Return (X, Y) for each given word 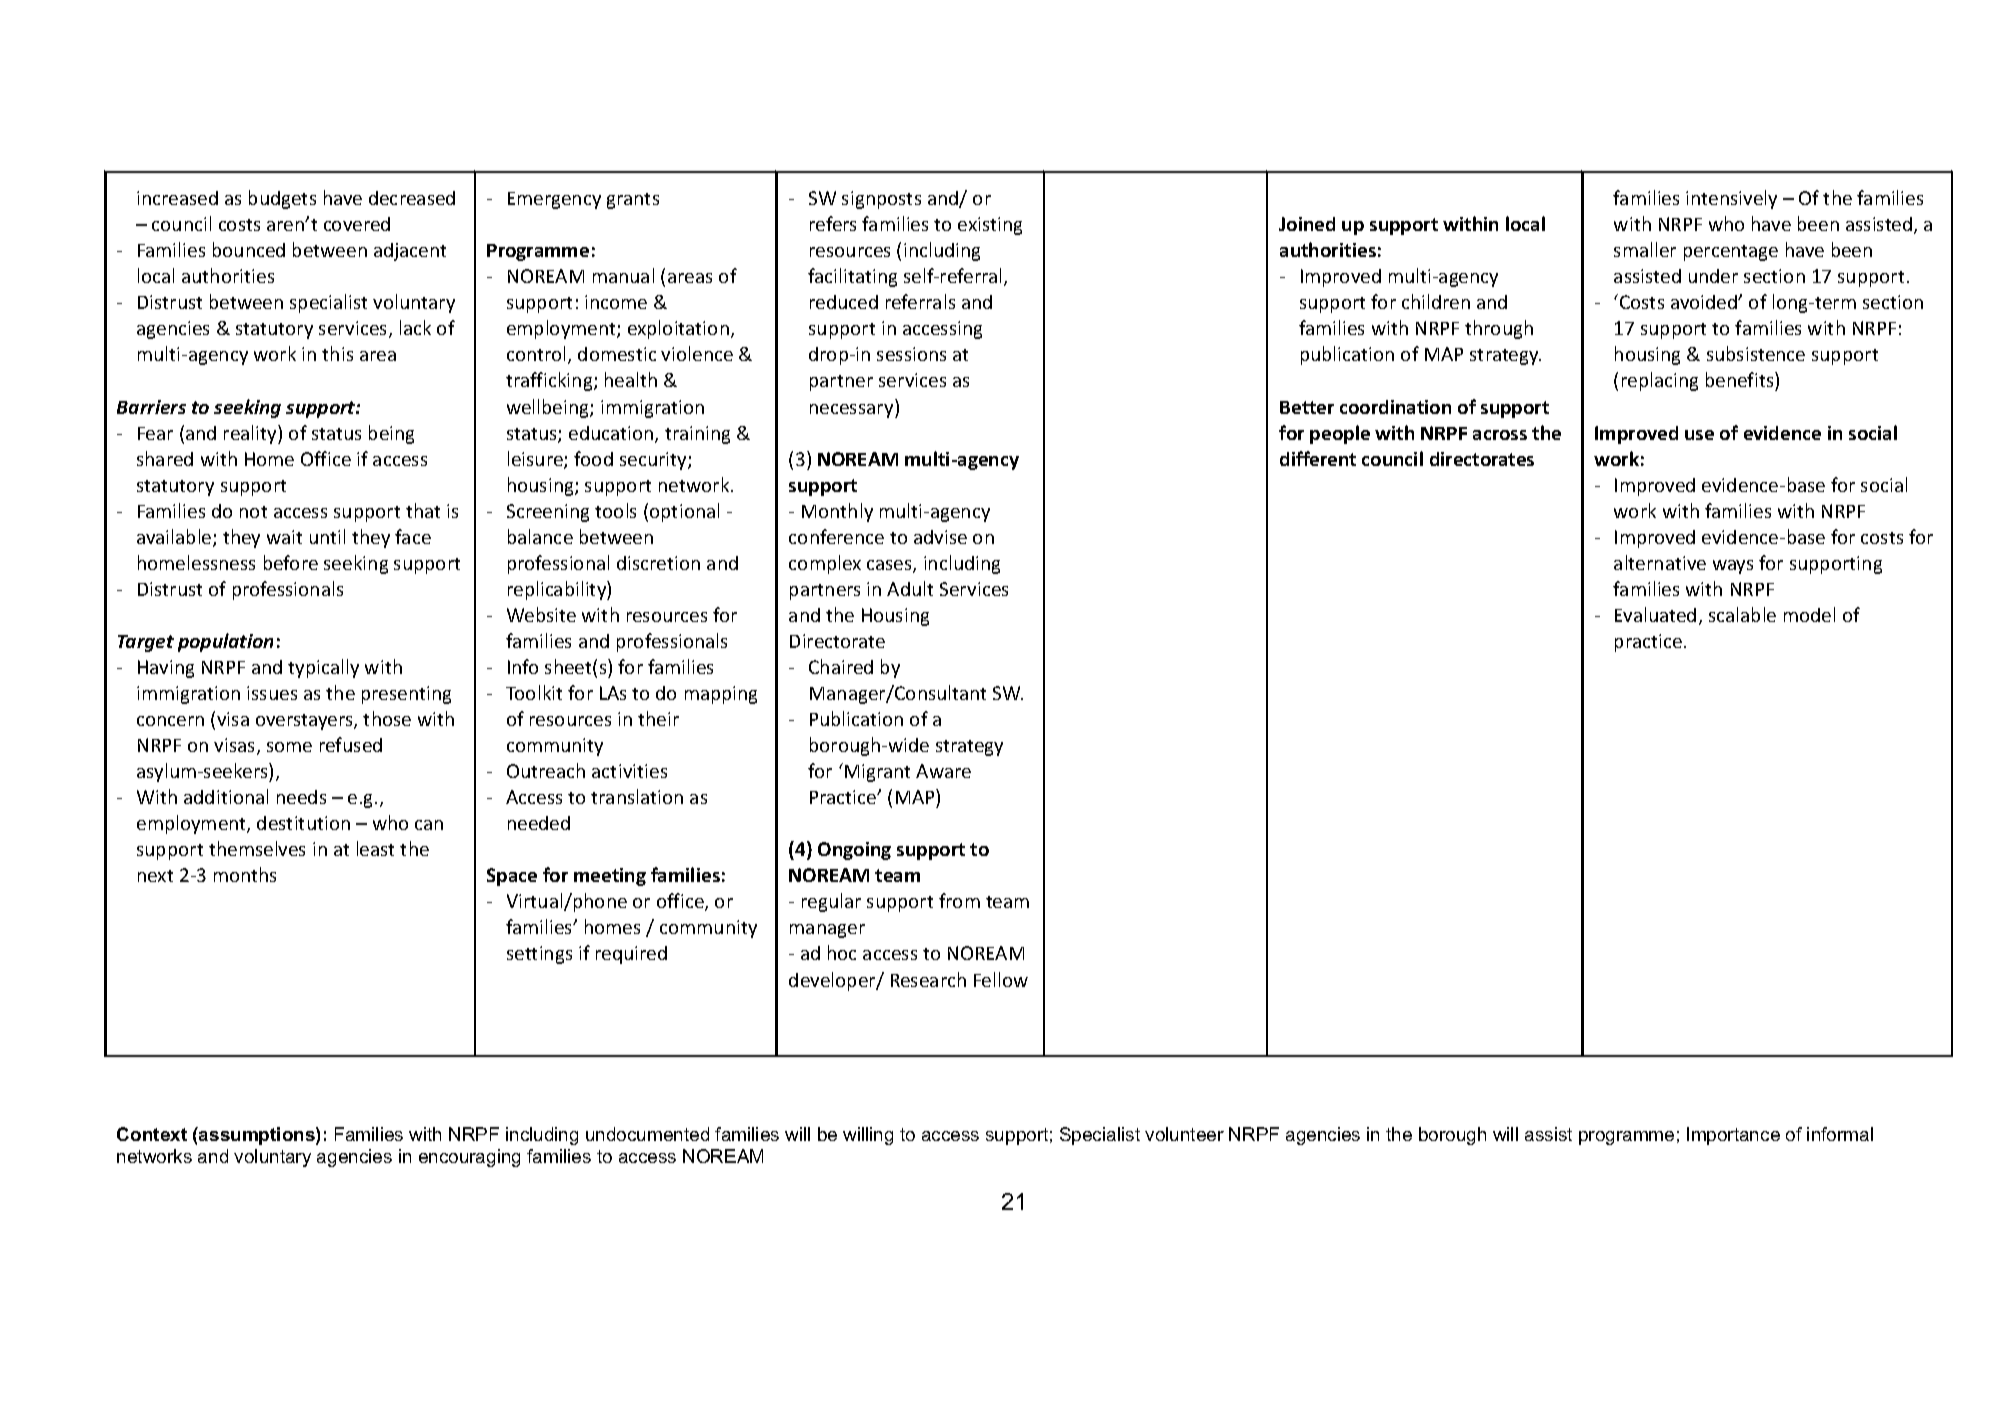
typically (323, 668)
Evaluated (1655, 614)
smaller (1645, 249)
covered (357, 224)
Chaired (841, 666)
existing (990, 226)
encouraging (469, 1158)
